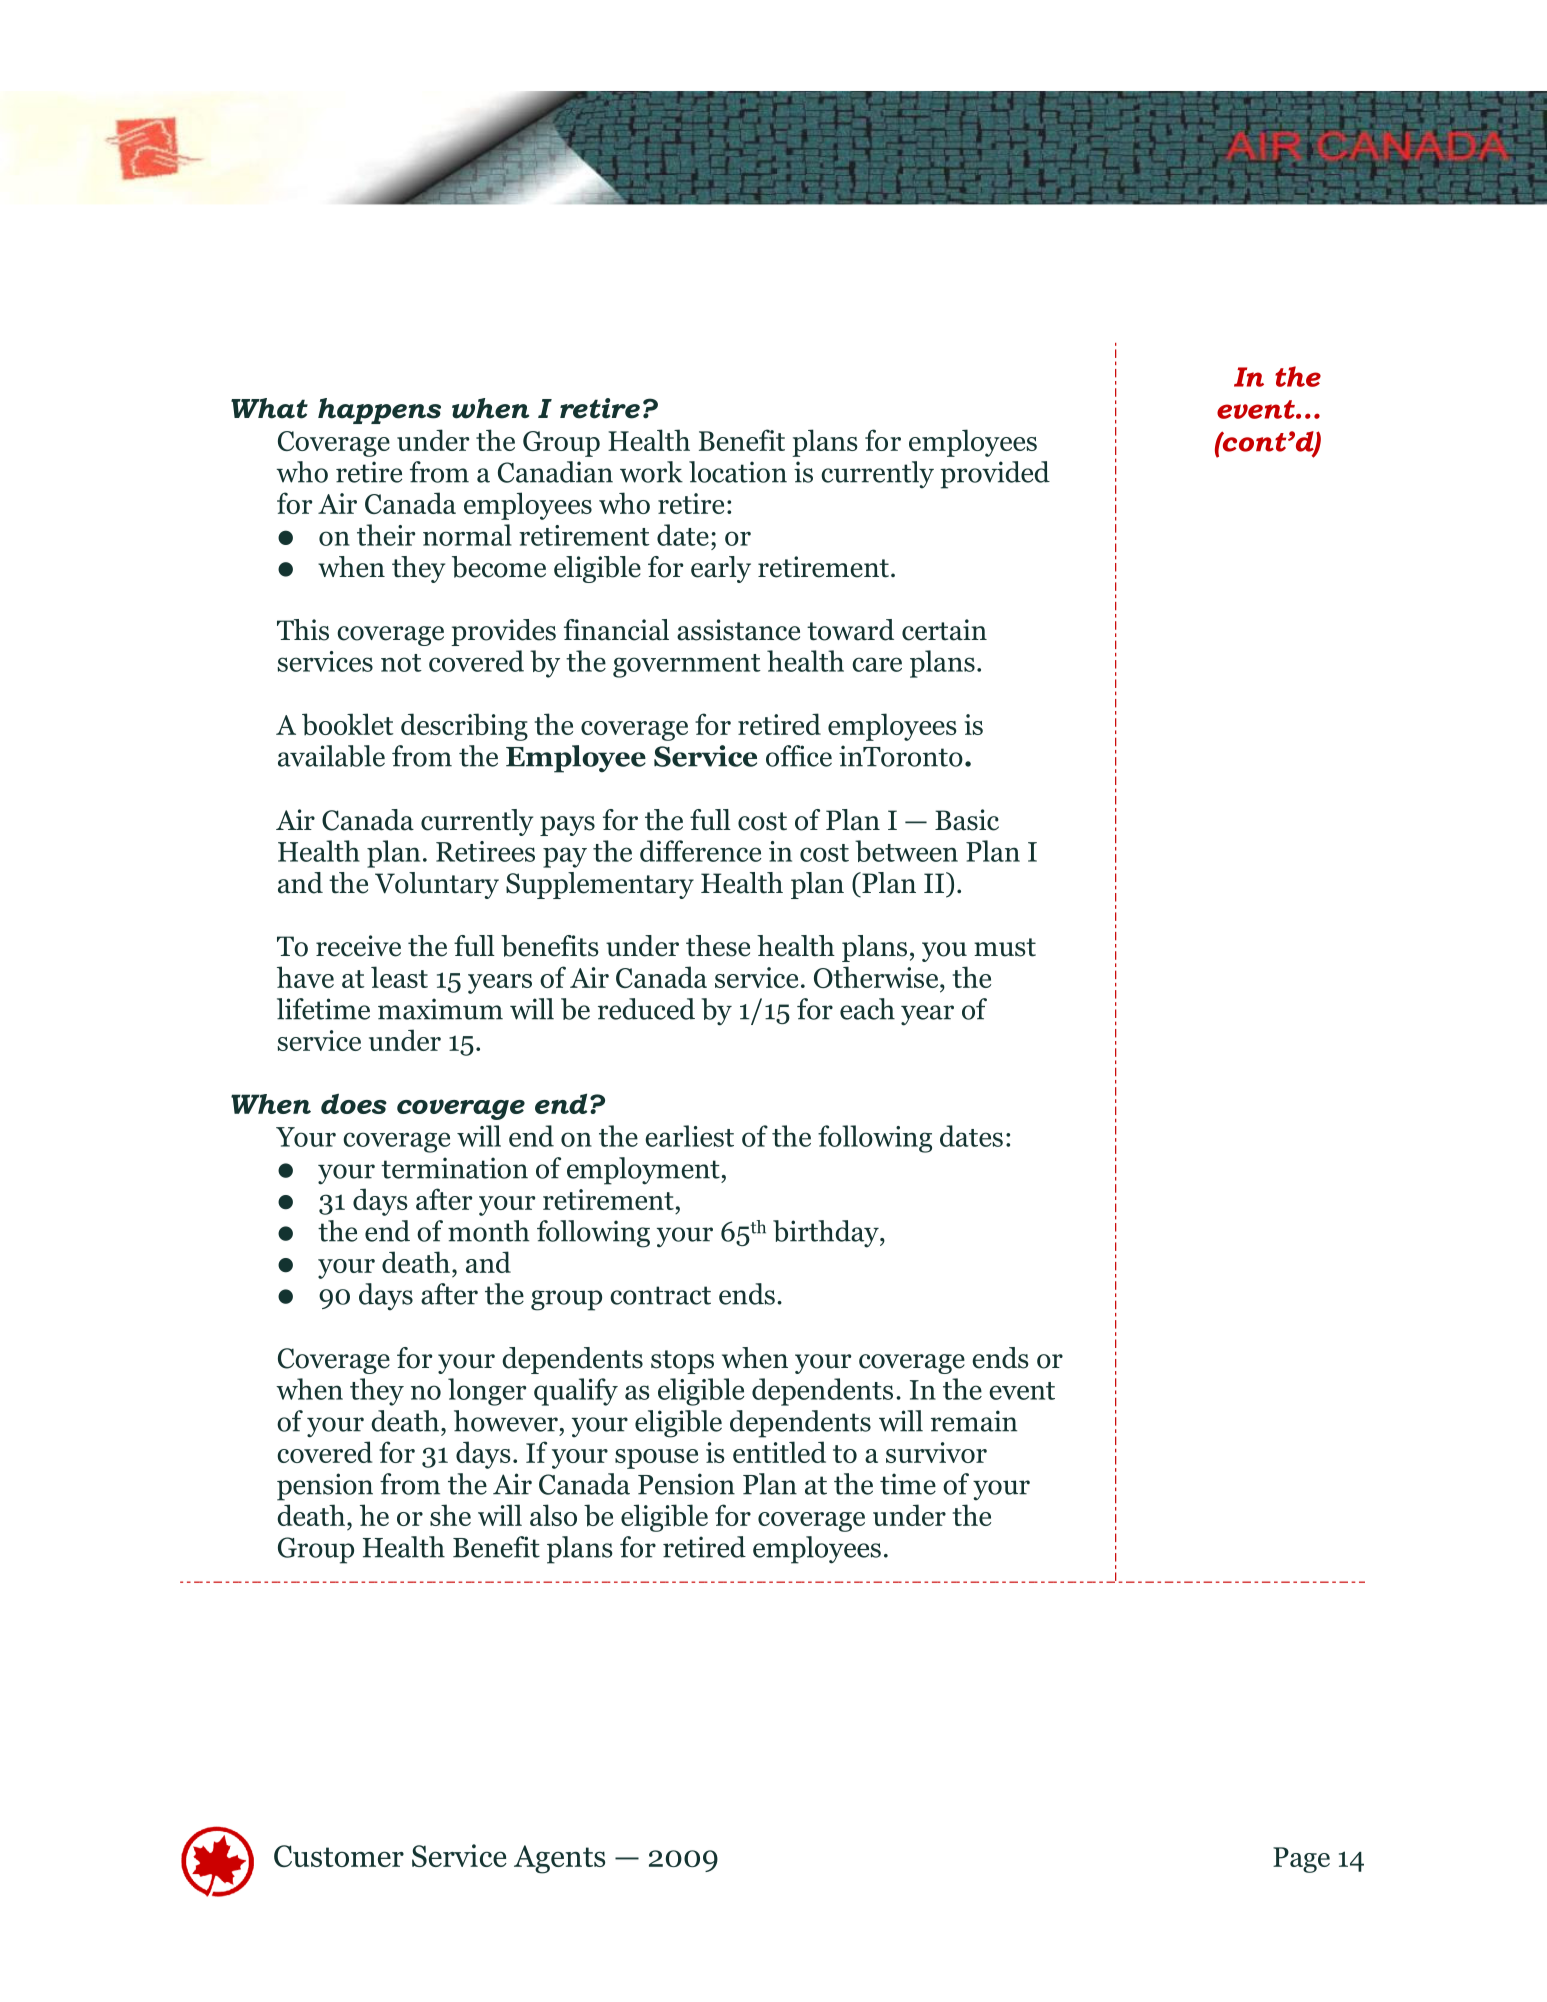  I want to click on location, so click(738, 472).
